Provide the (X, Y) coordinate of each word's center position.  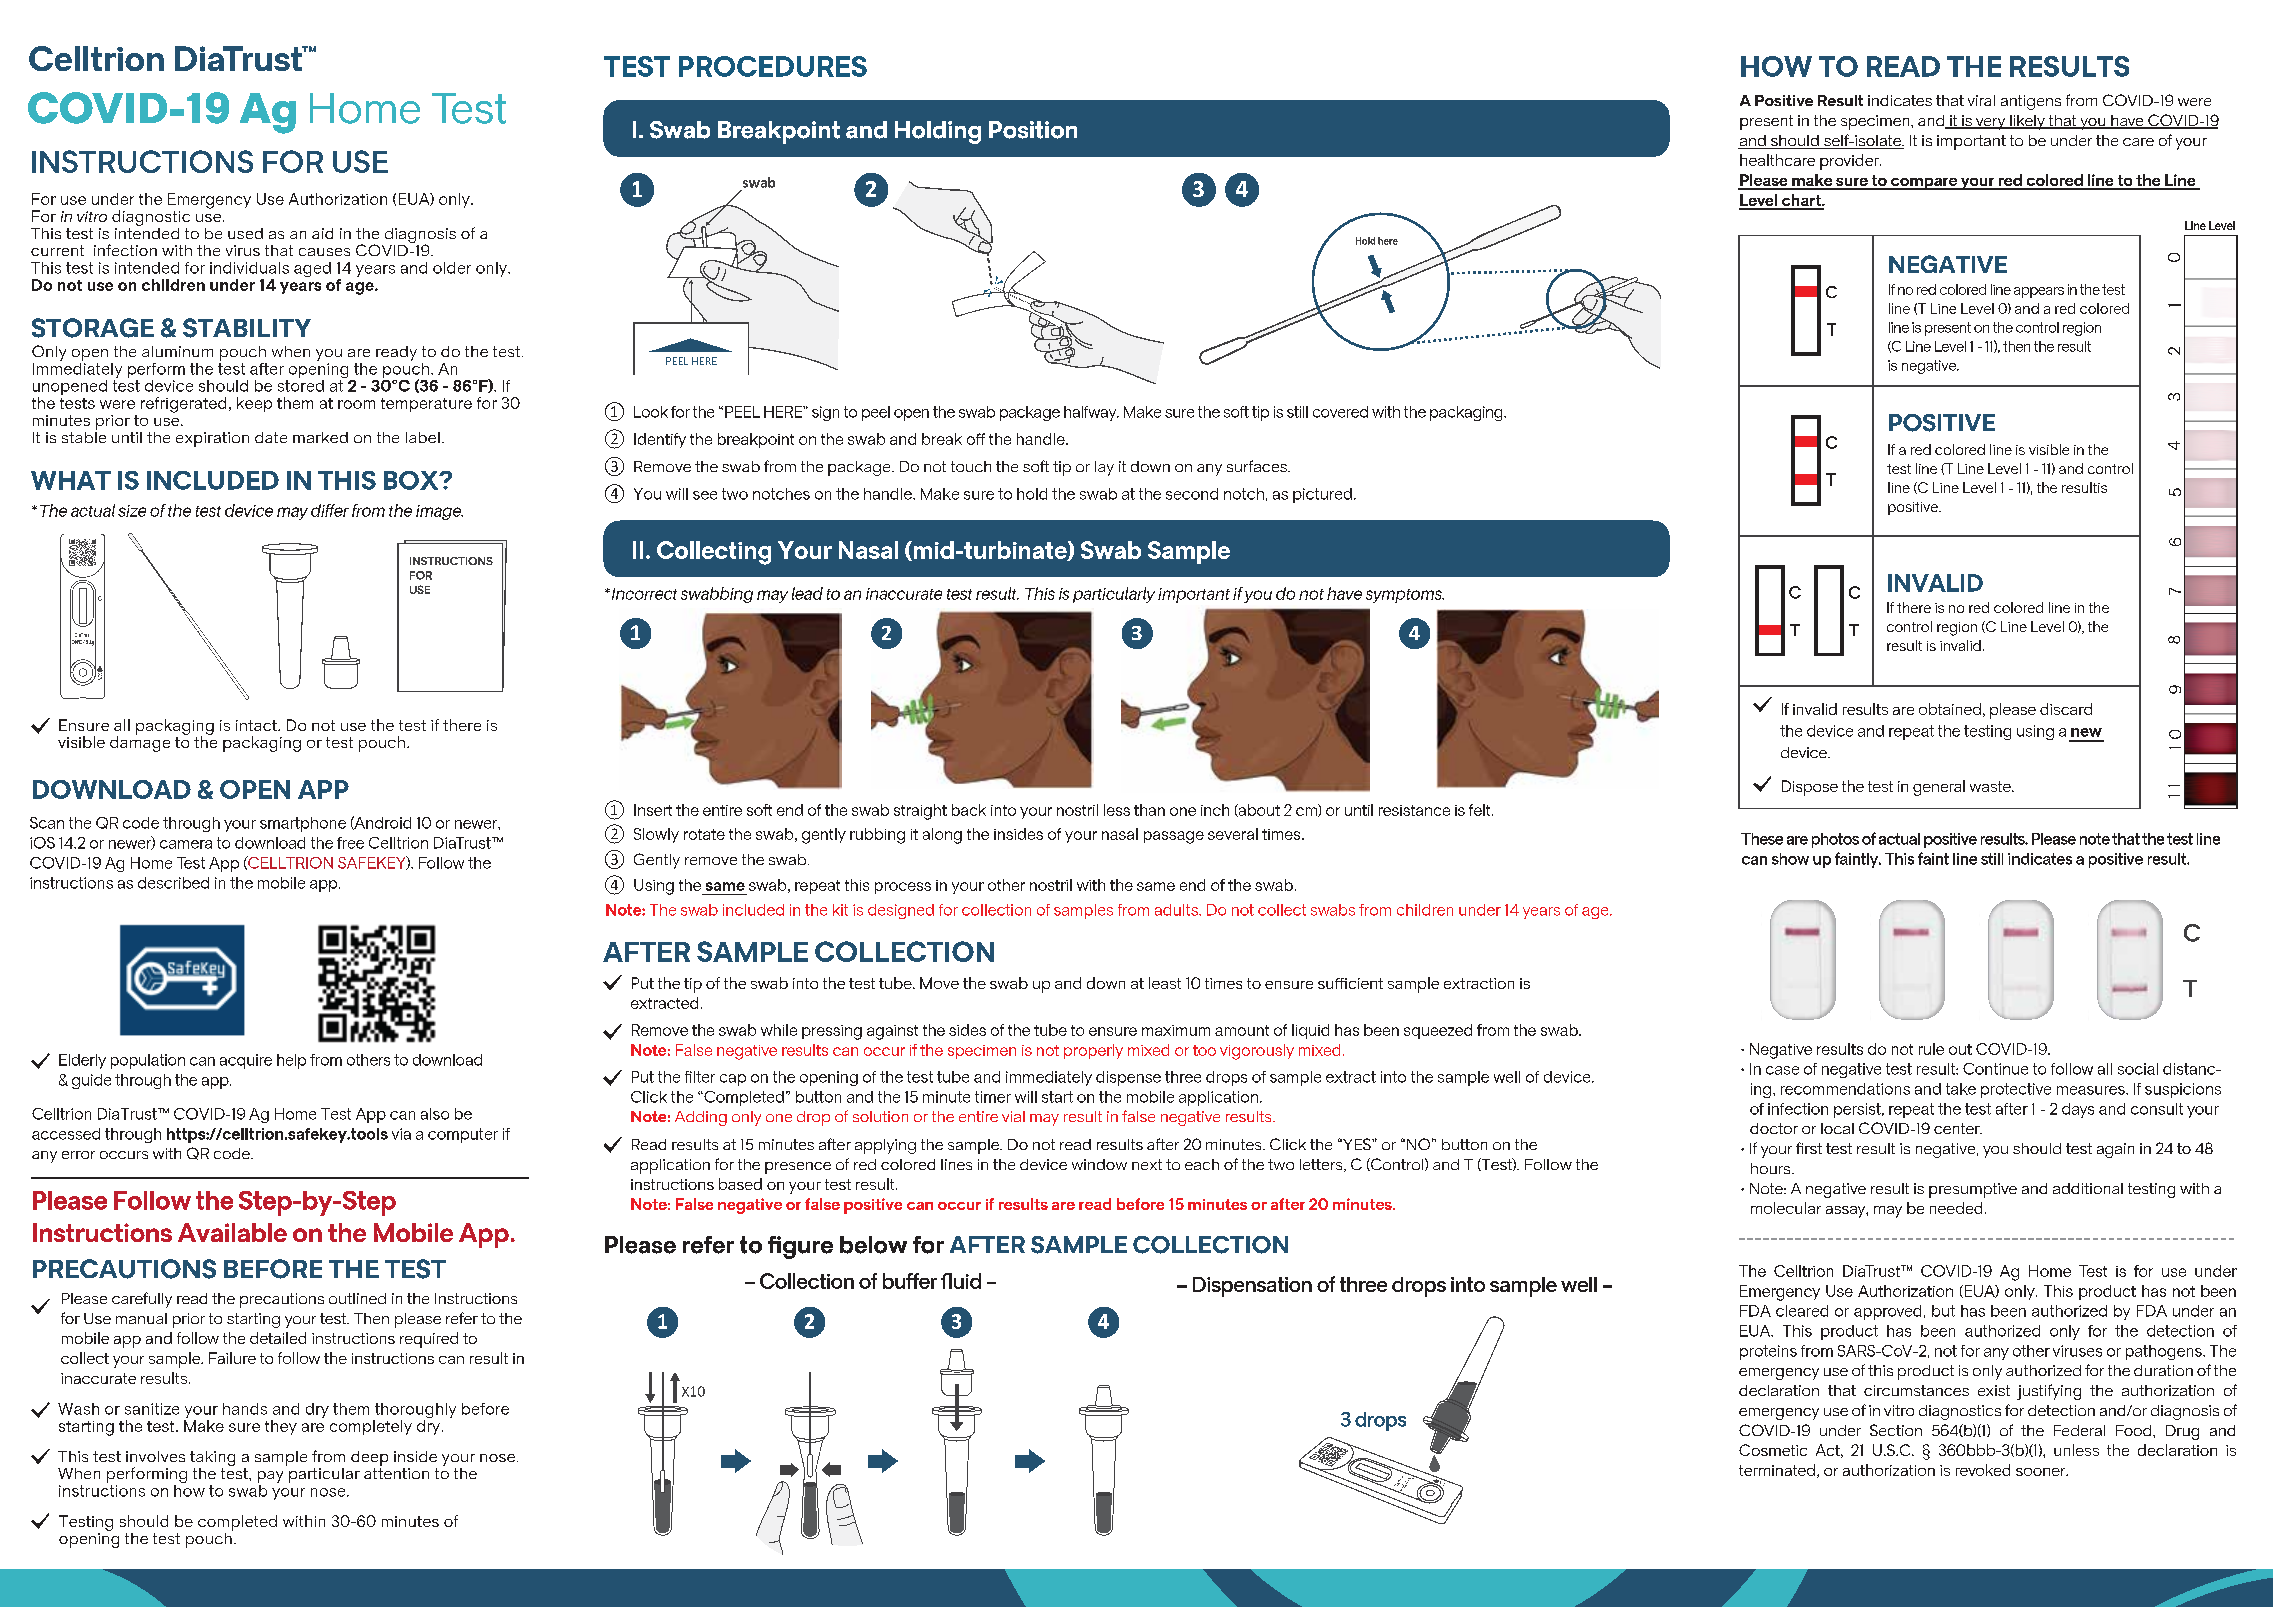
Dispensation (1252, 1287)
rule (1931, 1049)
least (1165, 983)
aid (322, 233)
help (291, 1061)
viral (1981, 100)
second (1192, 494)
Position (1033, 130)
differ (330, 510)
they (281, 1427)
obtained (1950, 709)
